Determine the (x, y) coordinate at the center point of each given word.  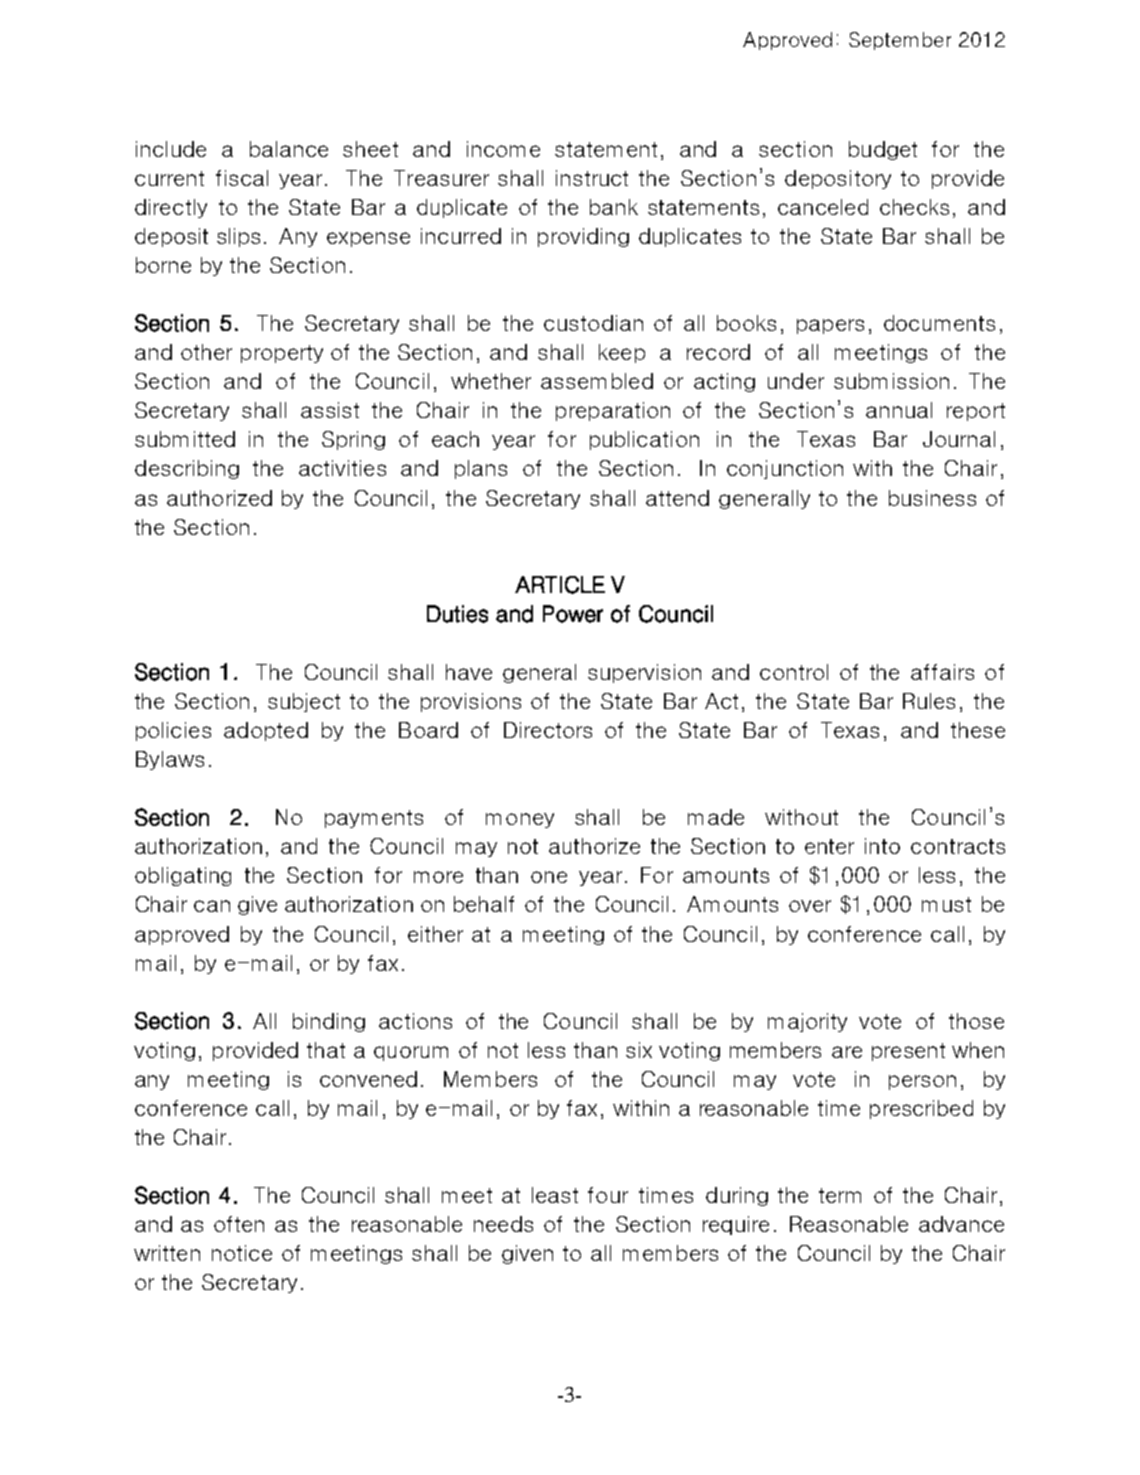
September (900, 41)
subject (304, 702)
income (503, 149)
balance (289, 149)
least (555, 1195)
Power (573, 614)
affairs (942, 672)
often (239, 1224)
